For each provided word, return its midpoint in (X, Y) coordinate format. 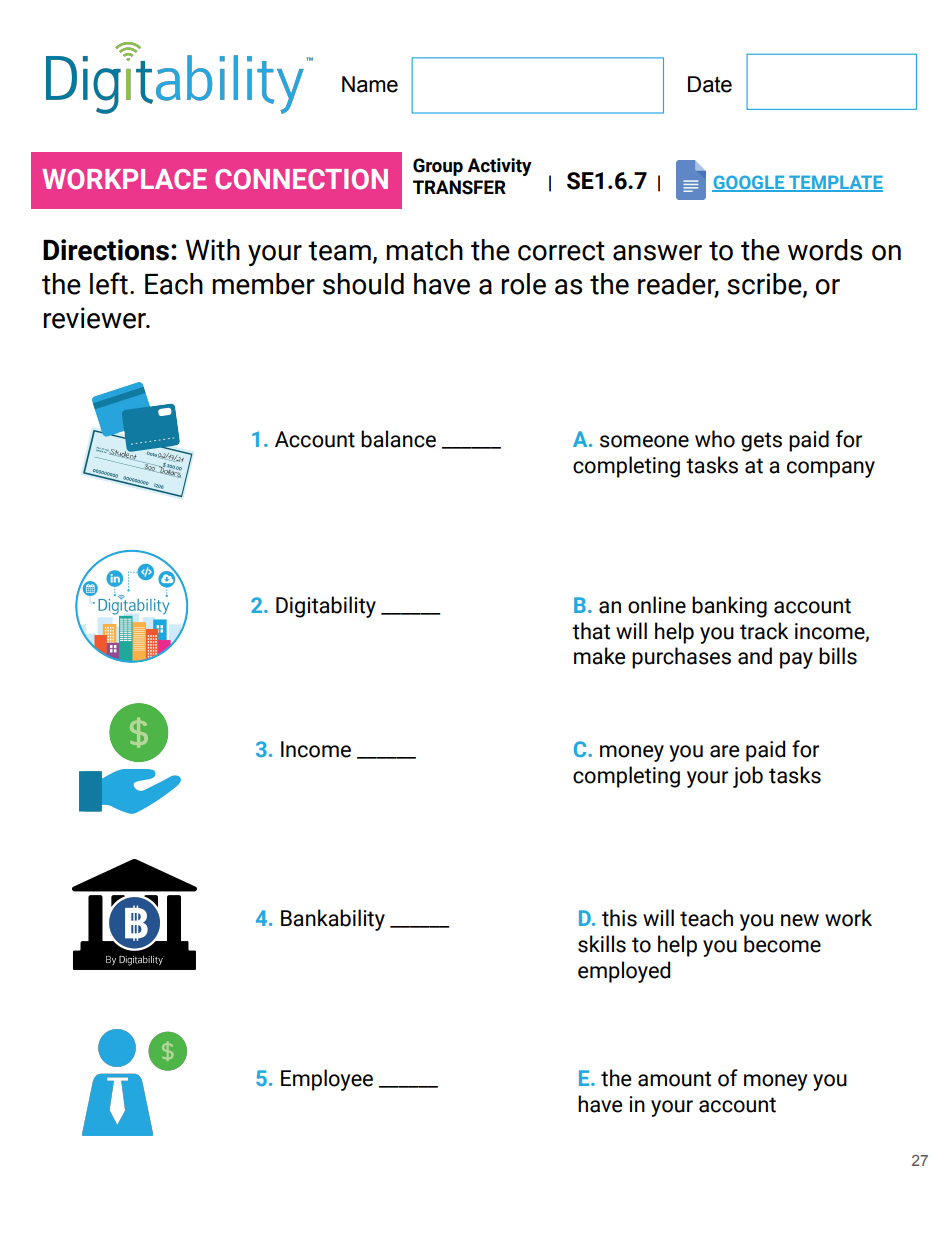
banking (729, 607)
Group (438, 167)
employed (624, 972)
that (591, 631)
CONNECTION (301, 179)
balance (398, 439)
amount (674, 1079)
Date (710, 84)
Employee (327, 1080)
